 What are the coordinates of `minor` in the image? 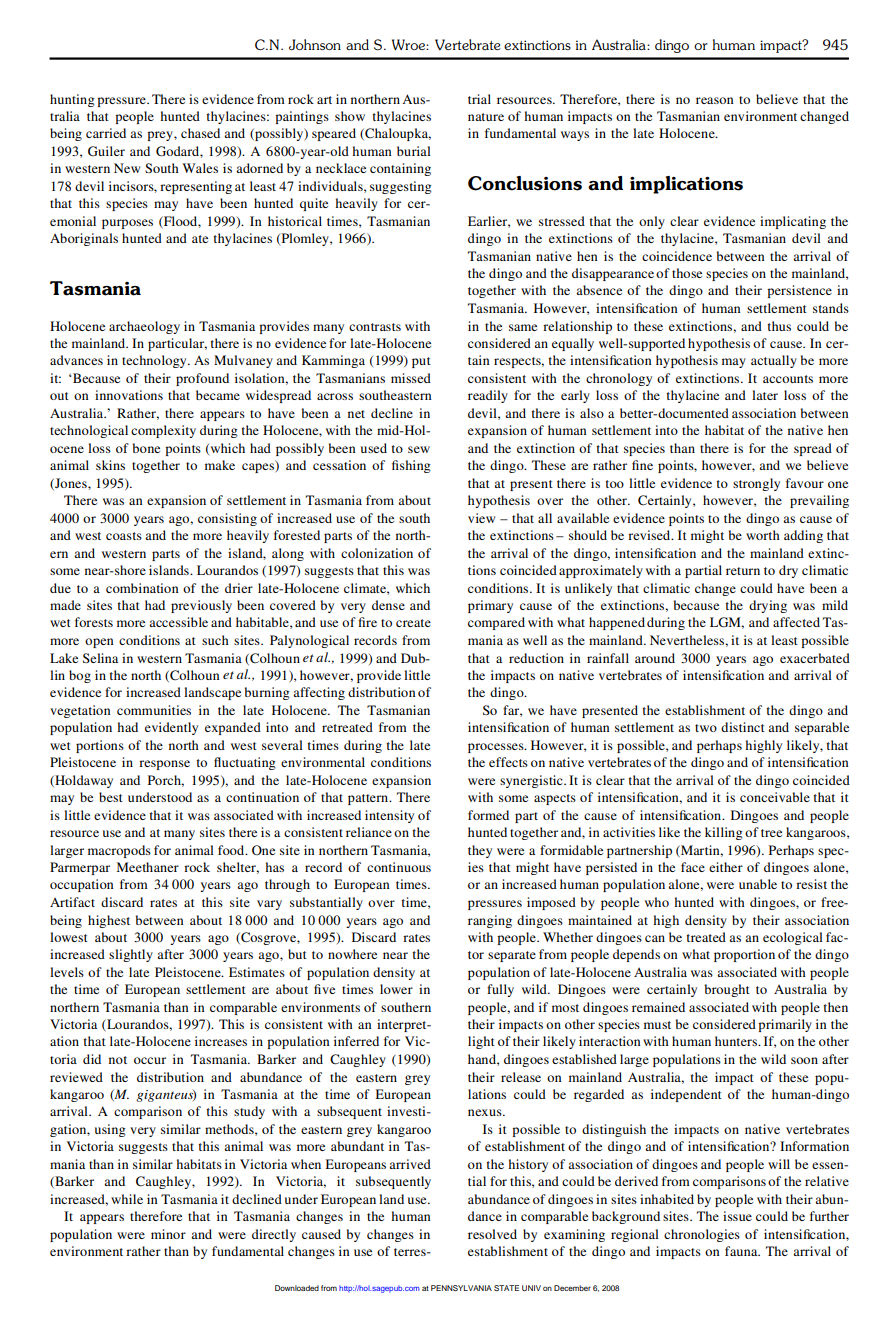 It's located at (168, 1234).
